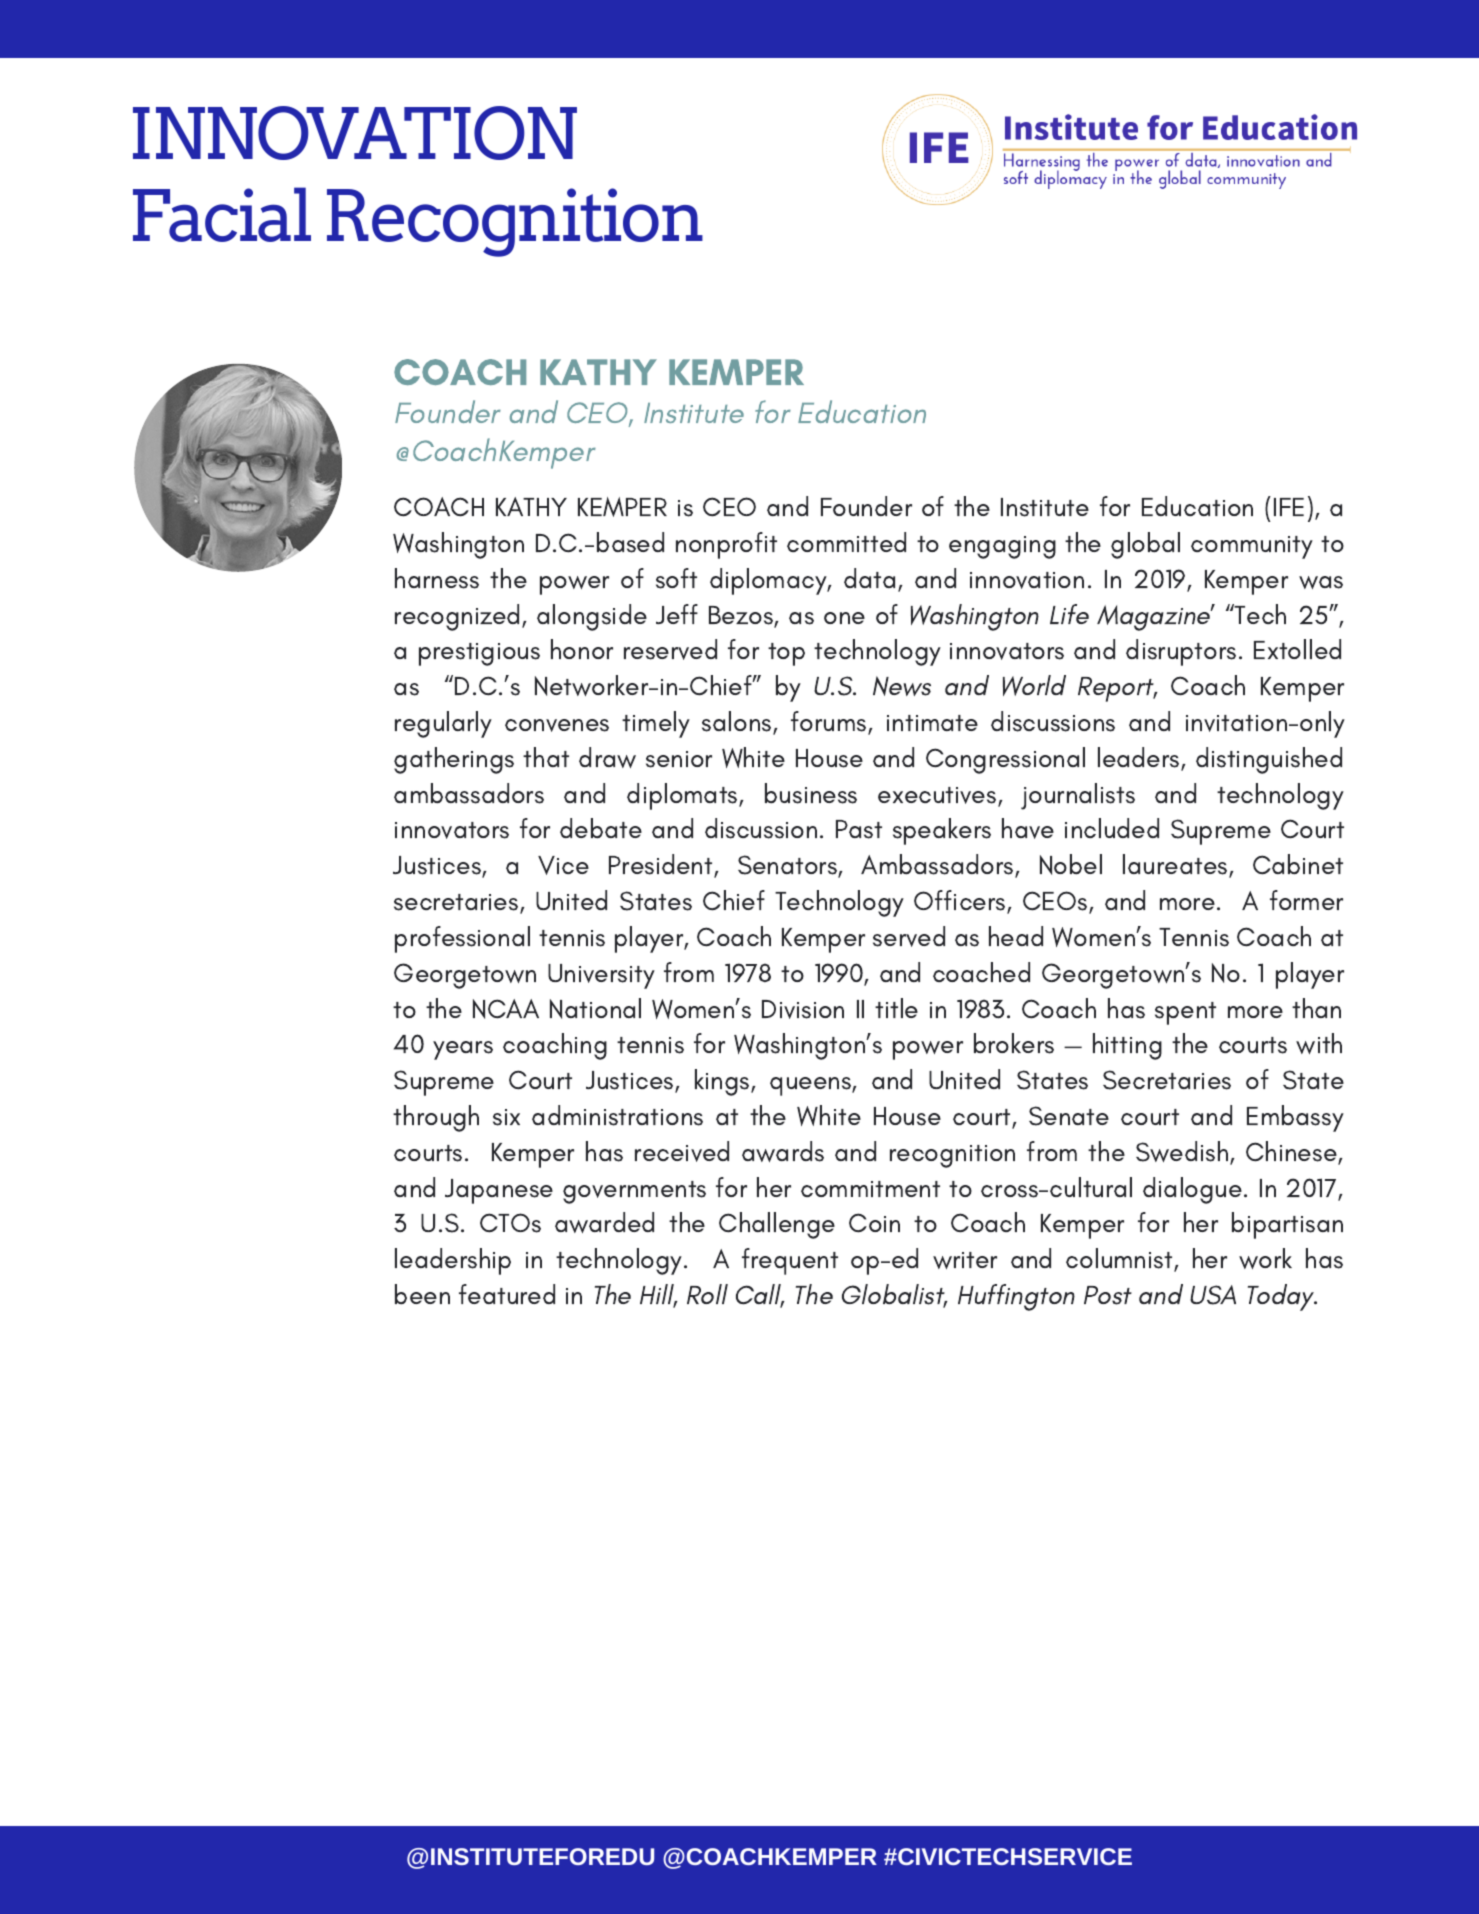 The width and height of the document is (1479, 1914). I want to click on former, so click(1306, 900).
